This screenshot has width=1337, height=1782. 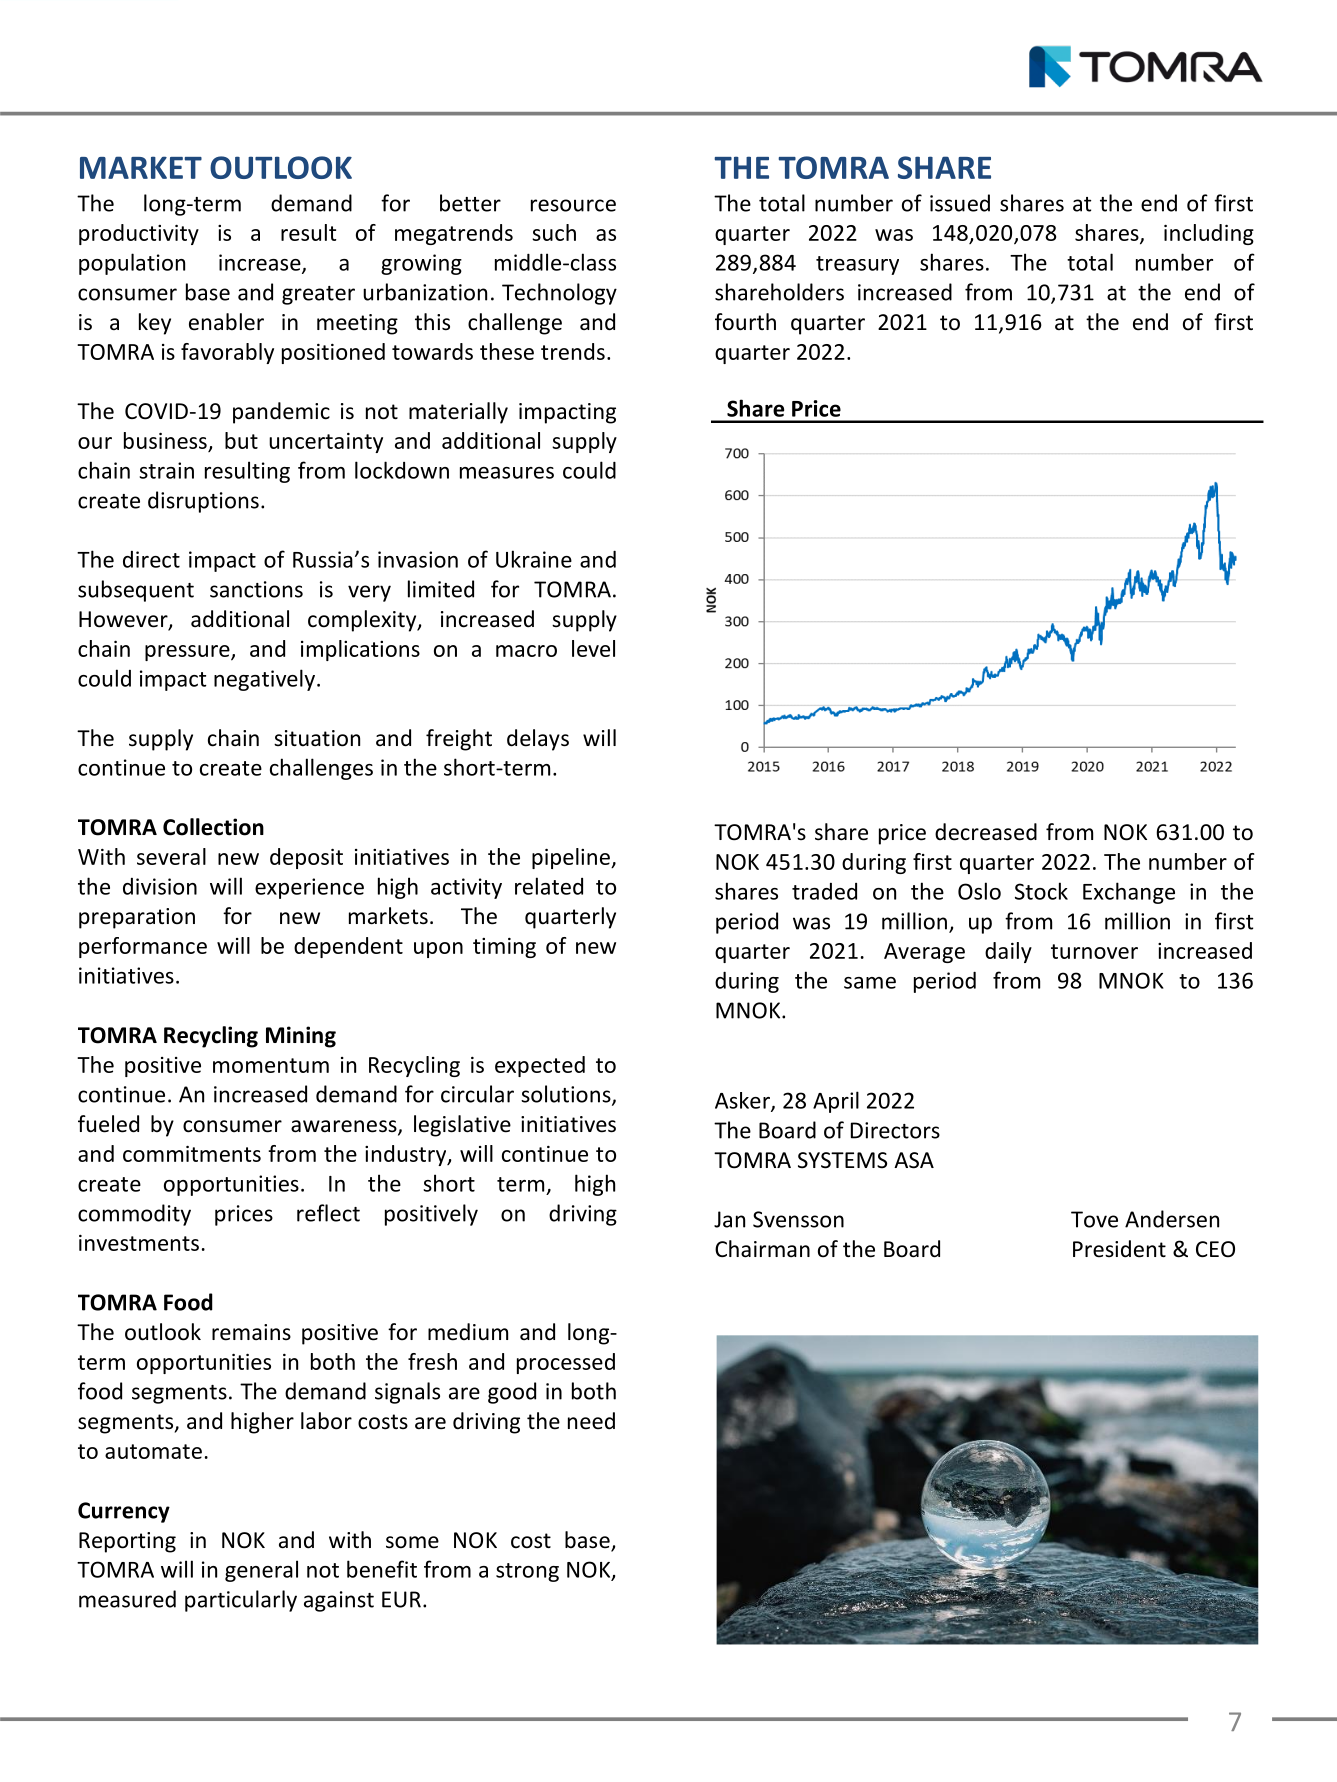 I want to click on resource, so click(x=573, y=205).
